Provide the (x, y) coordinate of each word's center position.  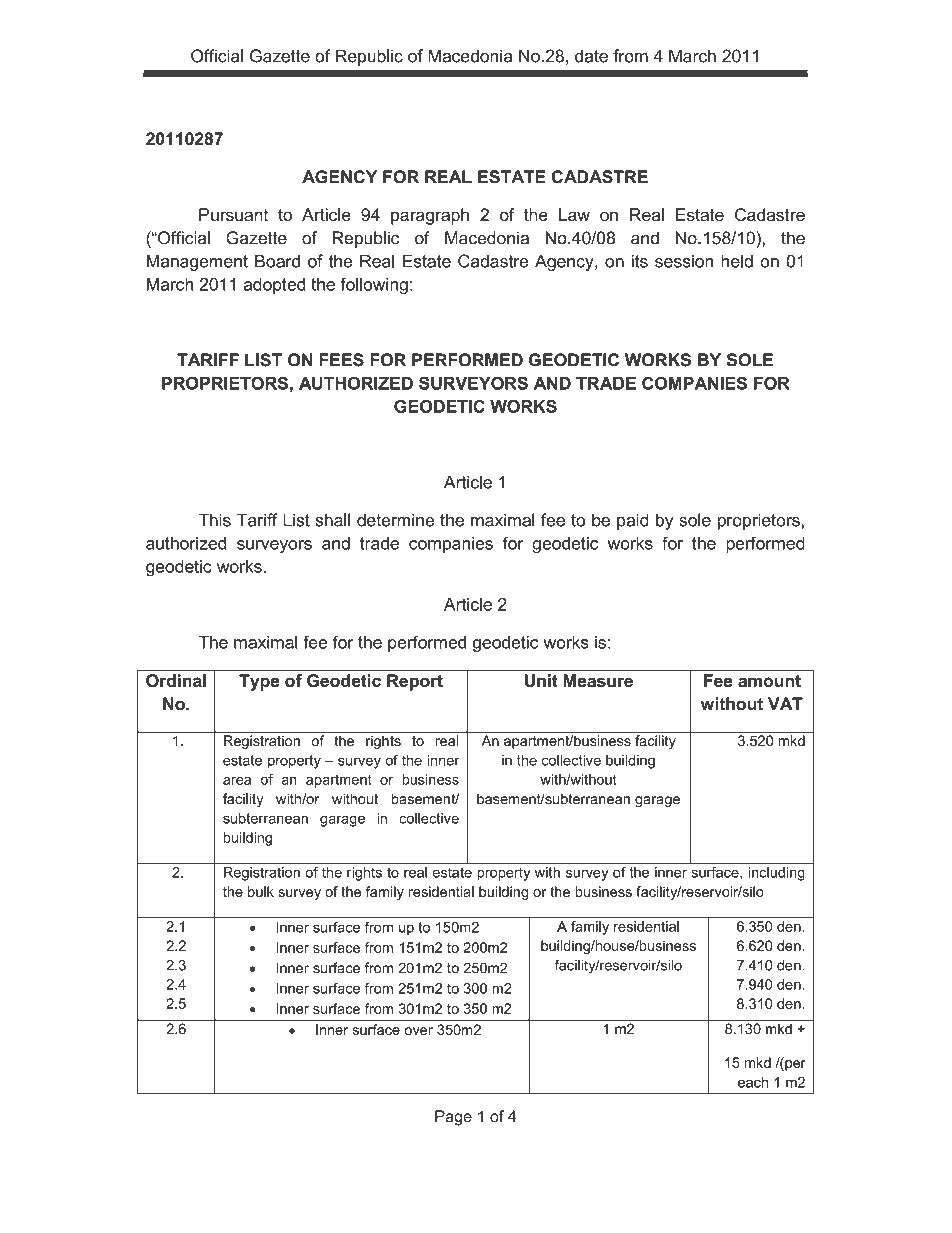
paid (632, 521)
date (591, 56)
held (737, 261)
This (214, 520)
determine (395, 520)
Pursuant (233, 215)
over (419, 1031)
